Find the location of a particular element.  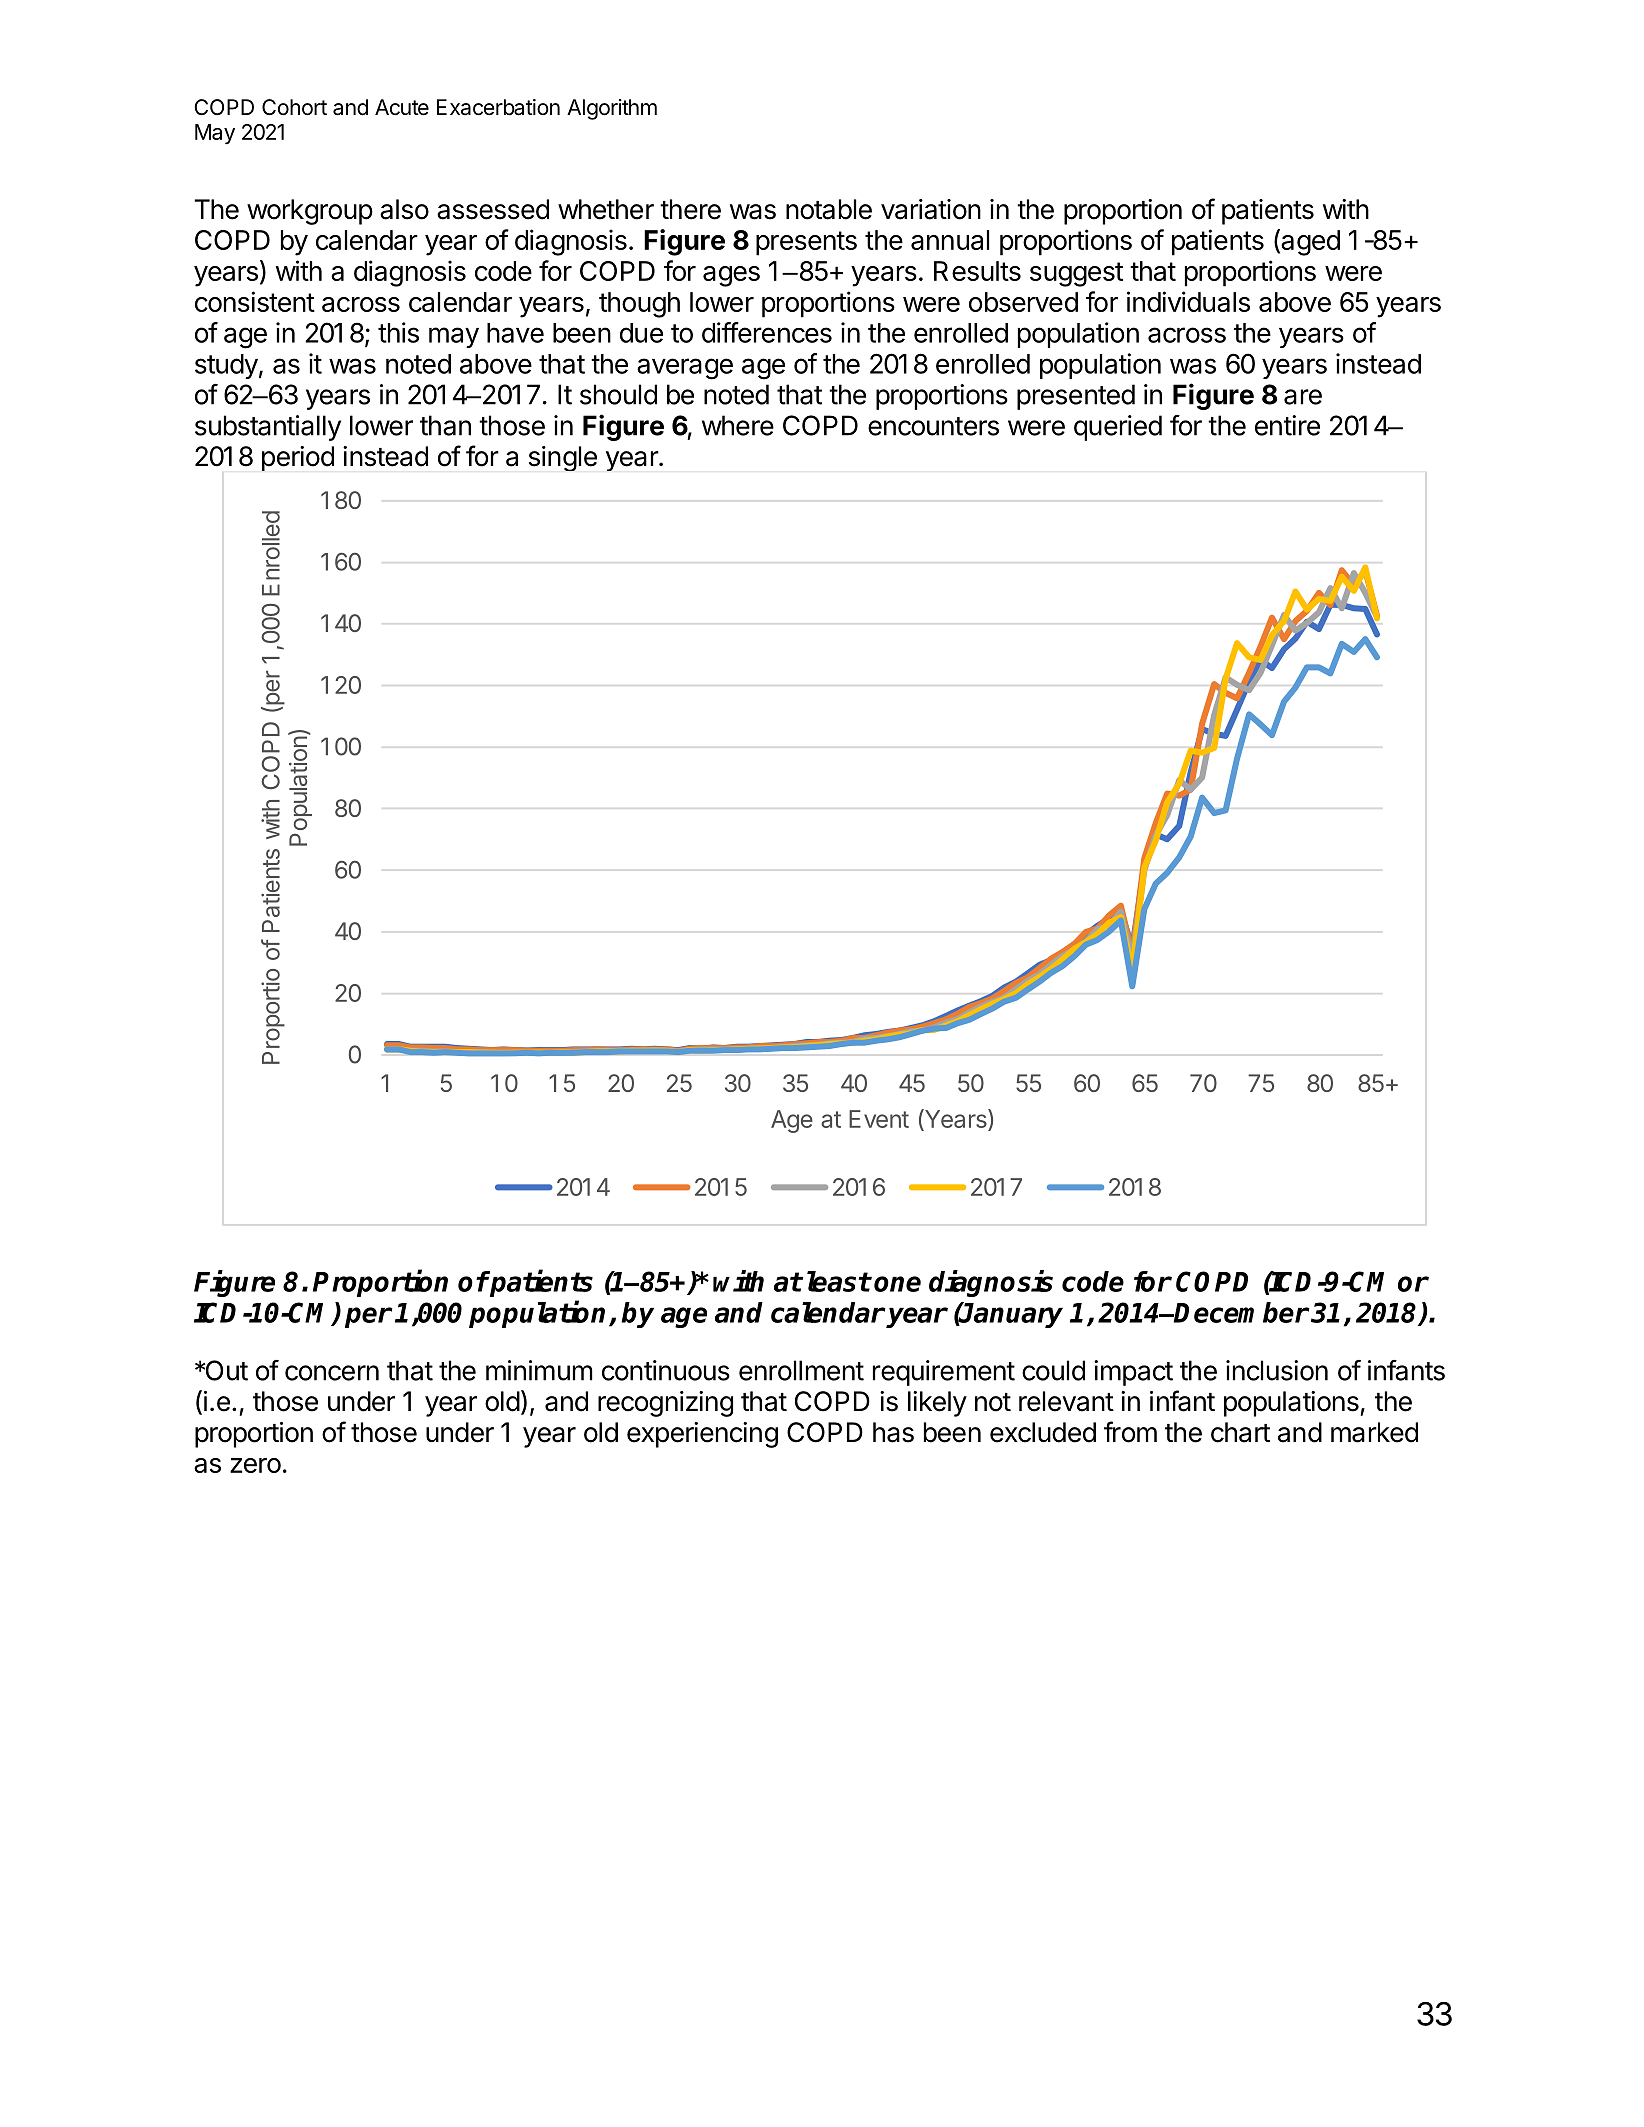

single is located at coordinates (563, 458).
